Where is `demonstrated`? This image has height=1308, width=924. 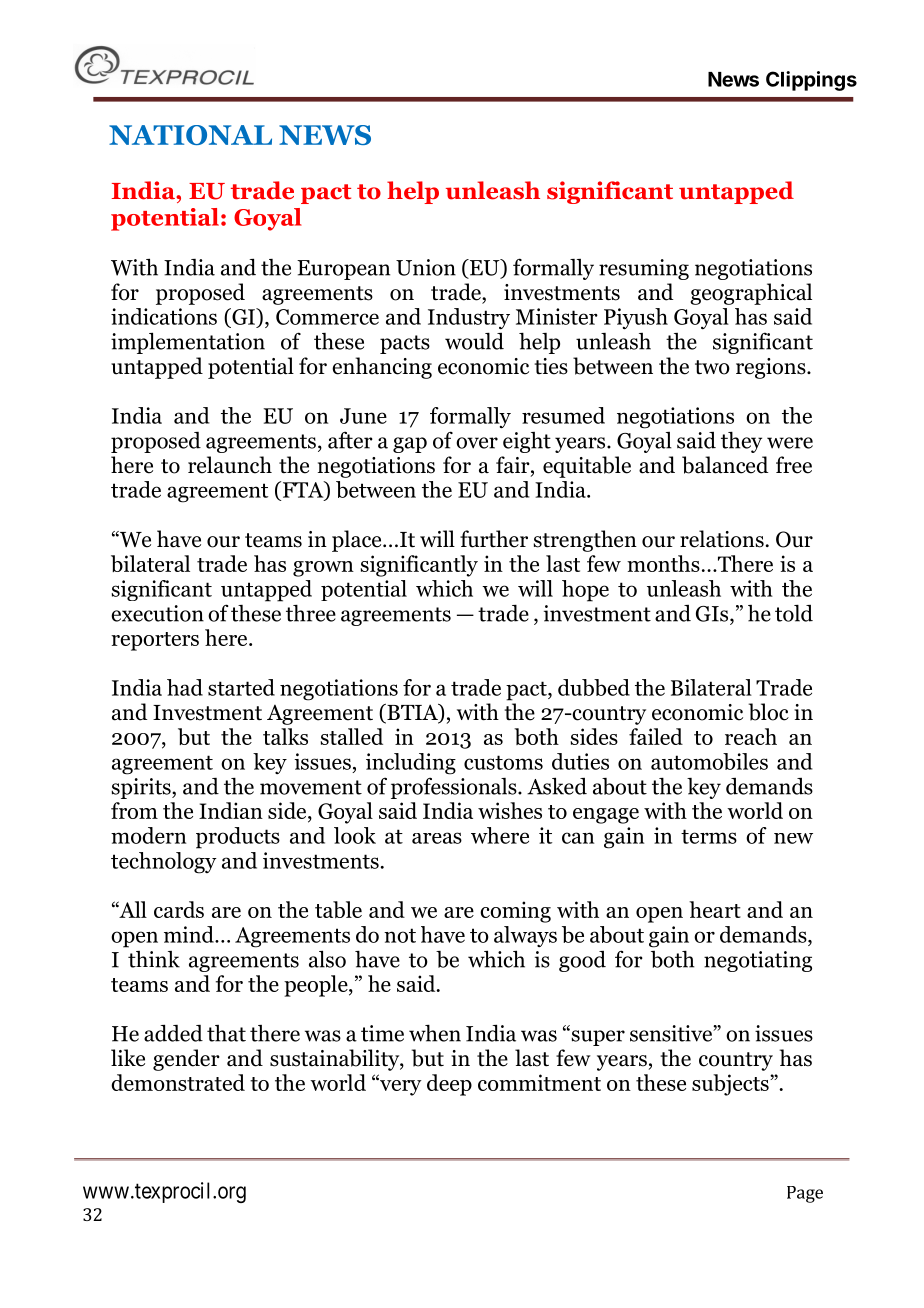 demonstrated is located at coordinates (178, 1082).
